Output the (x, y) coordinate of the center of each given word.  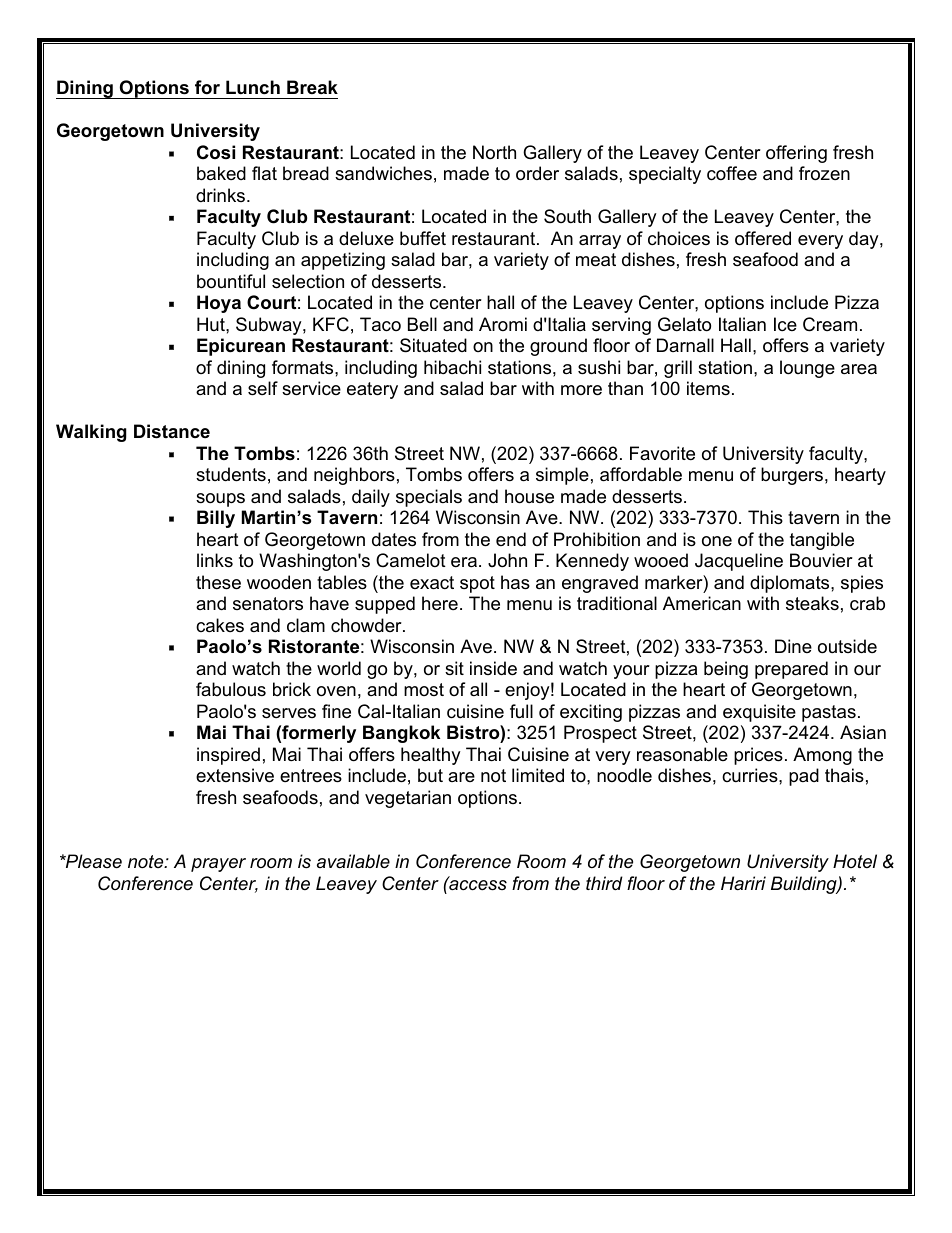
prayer (218, 865)
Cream (830, 324)
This (765, 517)
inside (493, 668)
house (529, 496)
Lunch (253, 87)
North (494, 152)
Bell (422, 324)
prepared (791, 670)
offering (796, 154)
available (353, 861)
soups (220, 500)
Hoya (219, 304)
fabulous (231, 689)
